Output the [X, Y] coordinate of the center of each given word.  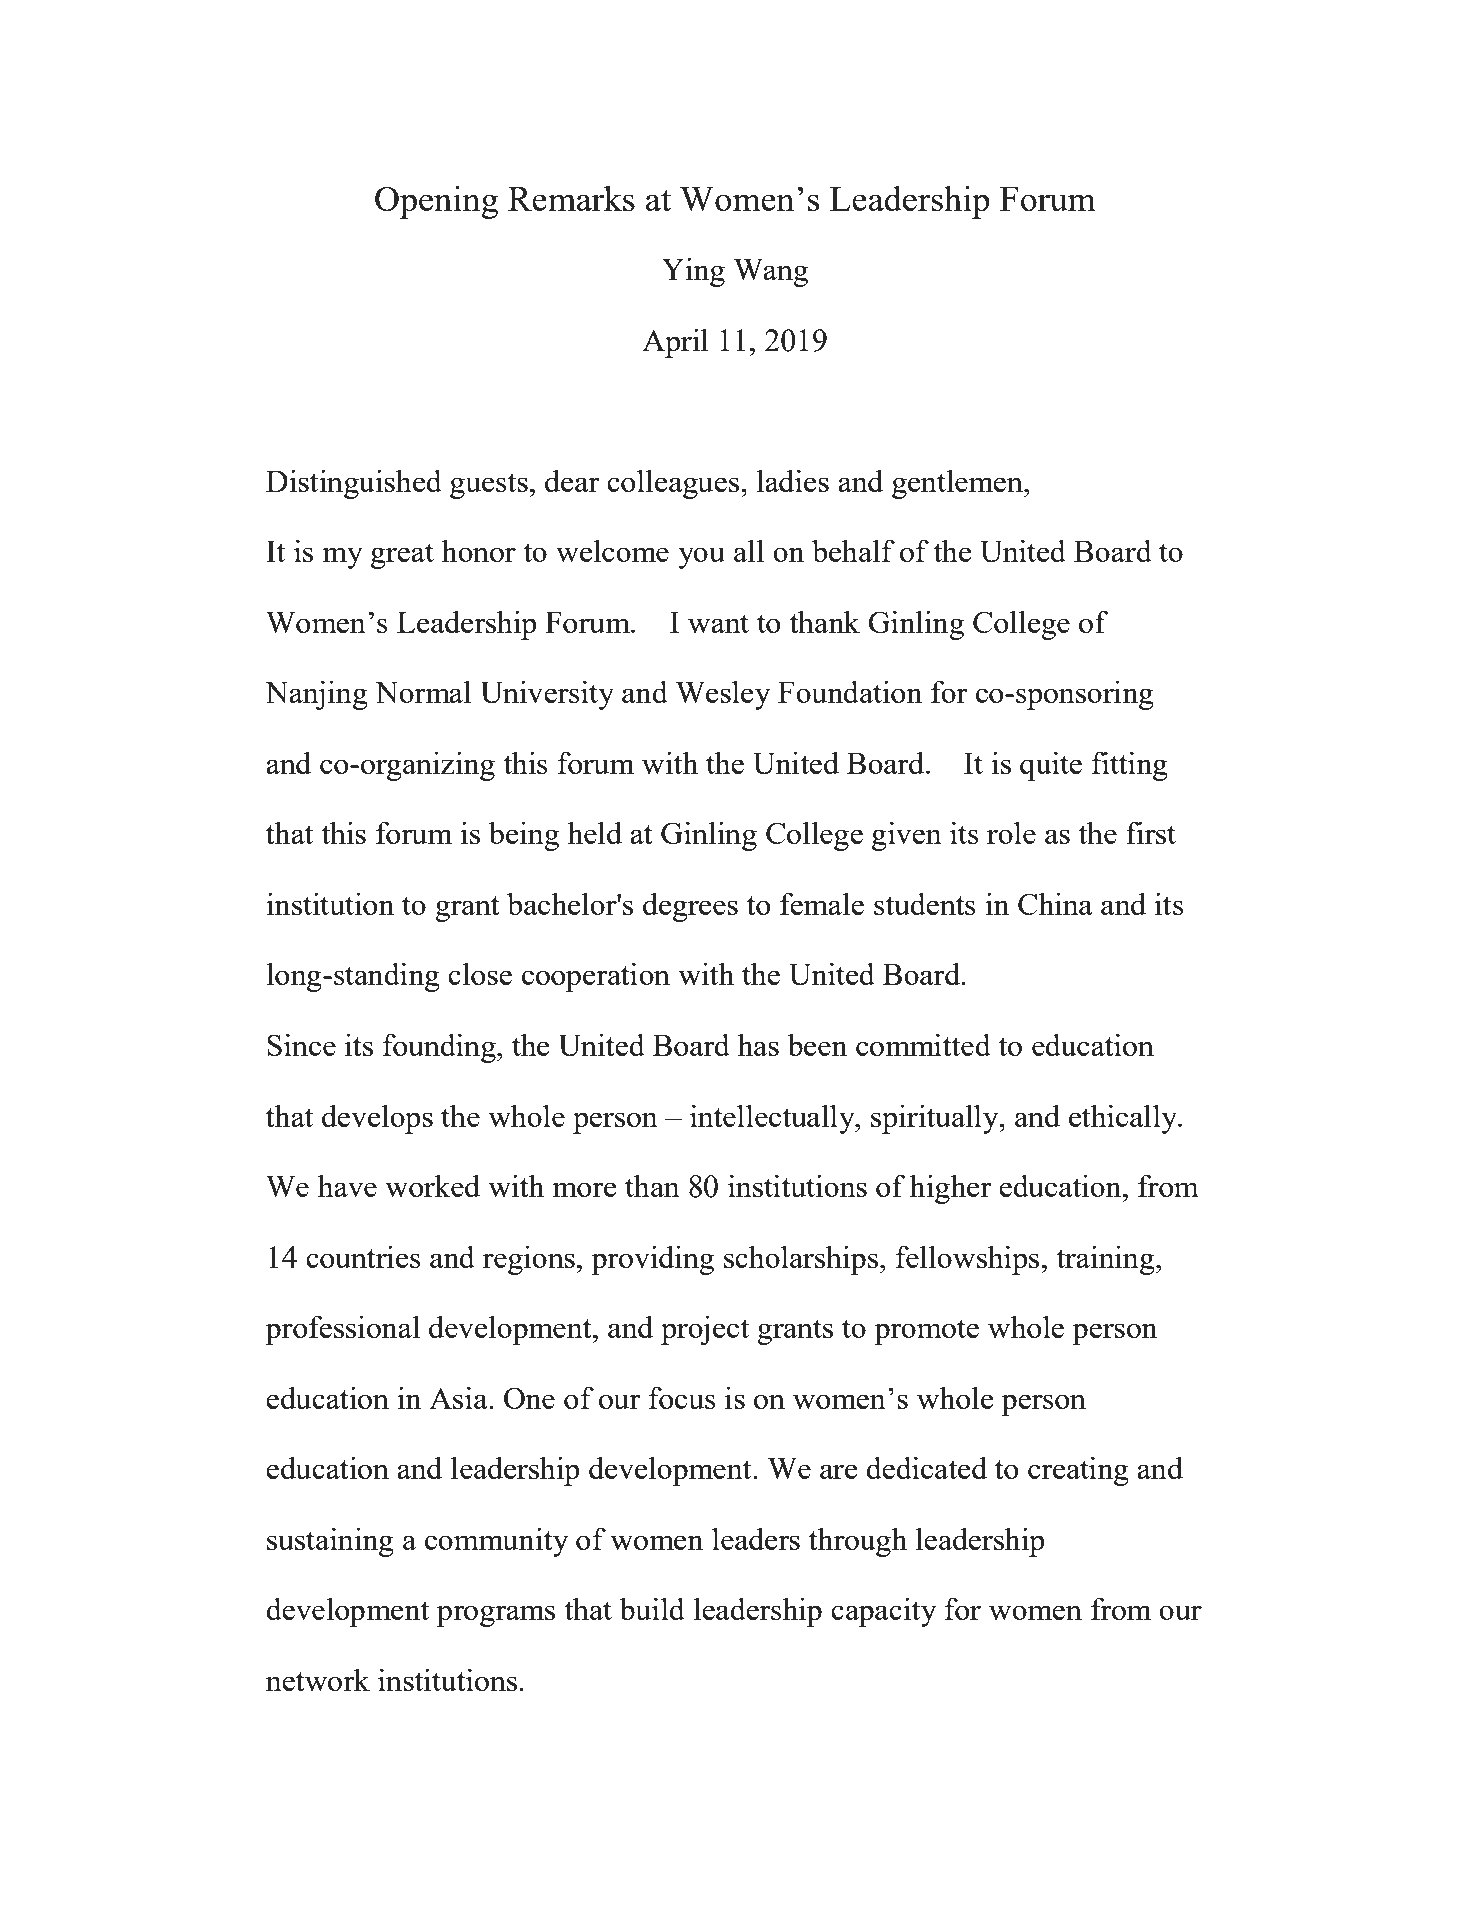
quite [1051, 766]
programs [496, 1616]
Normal [423, 691]
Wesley [723, 695]
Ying [693, 272]
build [652, 1608]
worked [432, 1186]
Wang [771, 272]
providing [652, 1260]
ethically [1124, 1119]
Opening [436, 202]
